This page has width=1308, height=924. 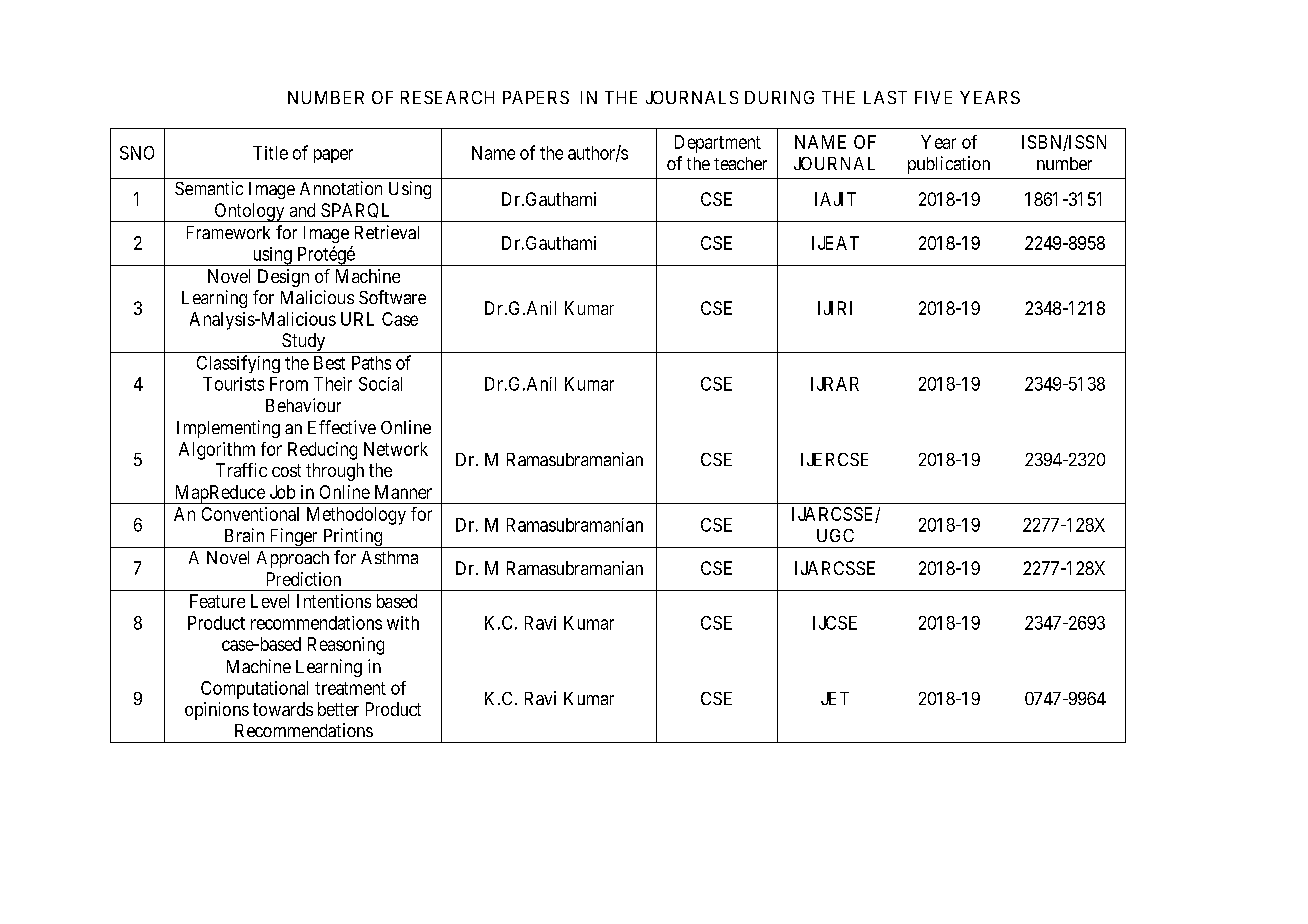 What do you see at coordinates (835, 698) in the page?
I see `JET` at bounding box center [835, 698].
